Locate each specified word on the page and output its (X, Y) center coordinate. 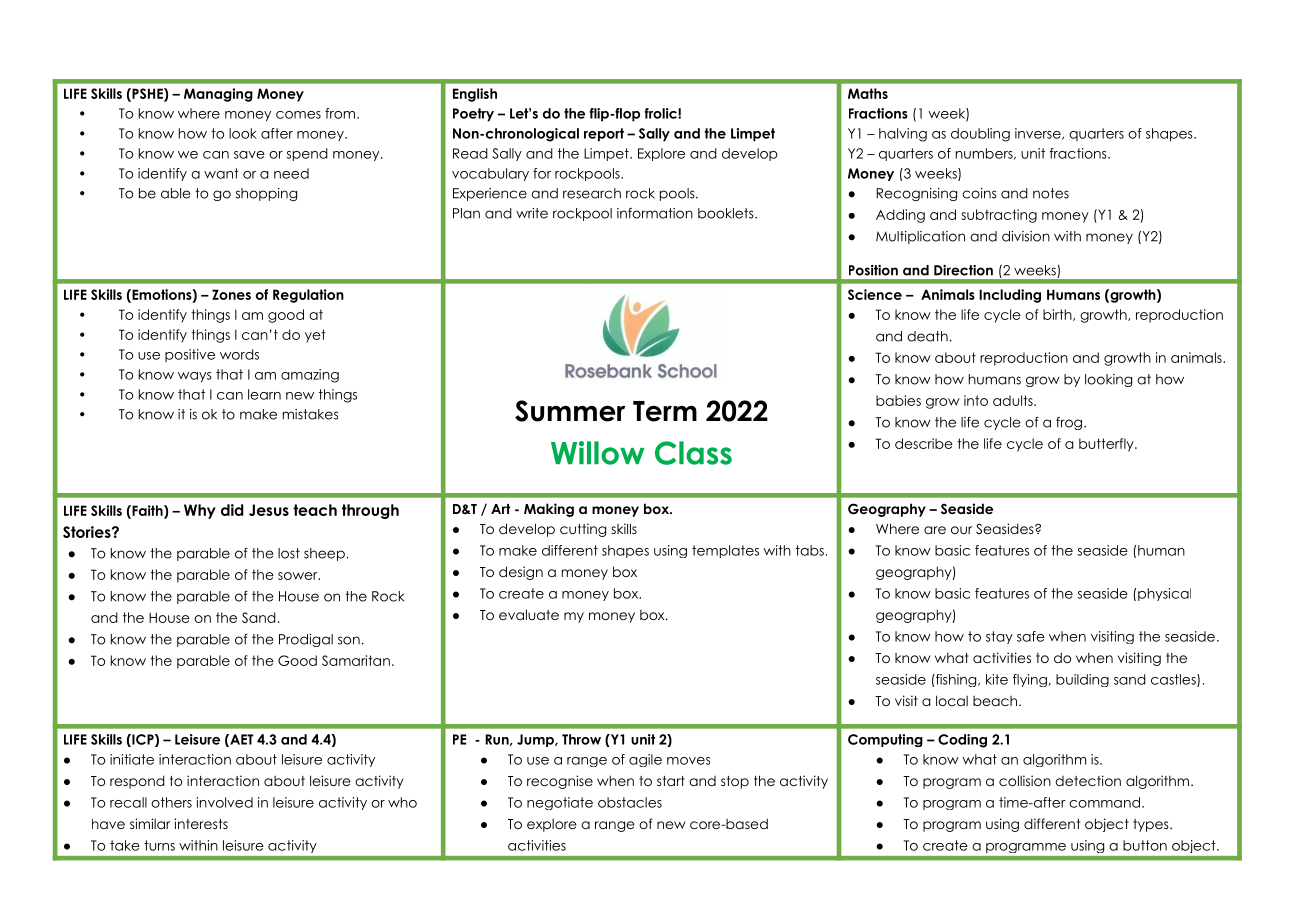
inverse (1039, 134)
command (1104, 802)
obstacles (630, 802)
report (604, 135)
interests (201, 823)
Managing (218, 95)
